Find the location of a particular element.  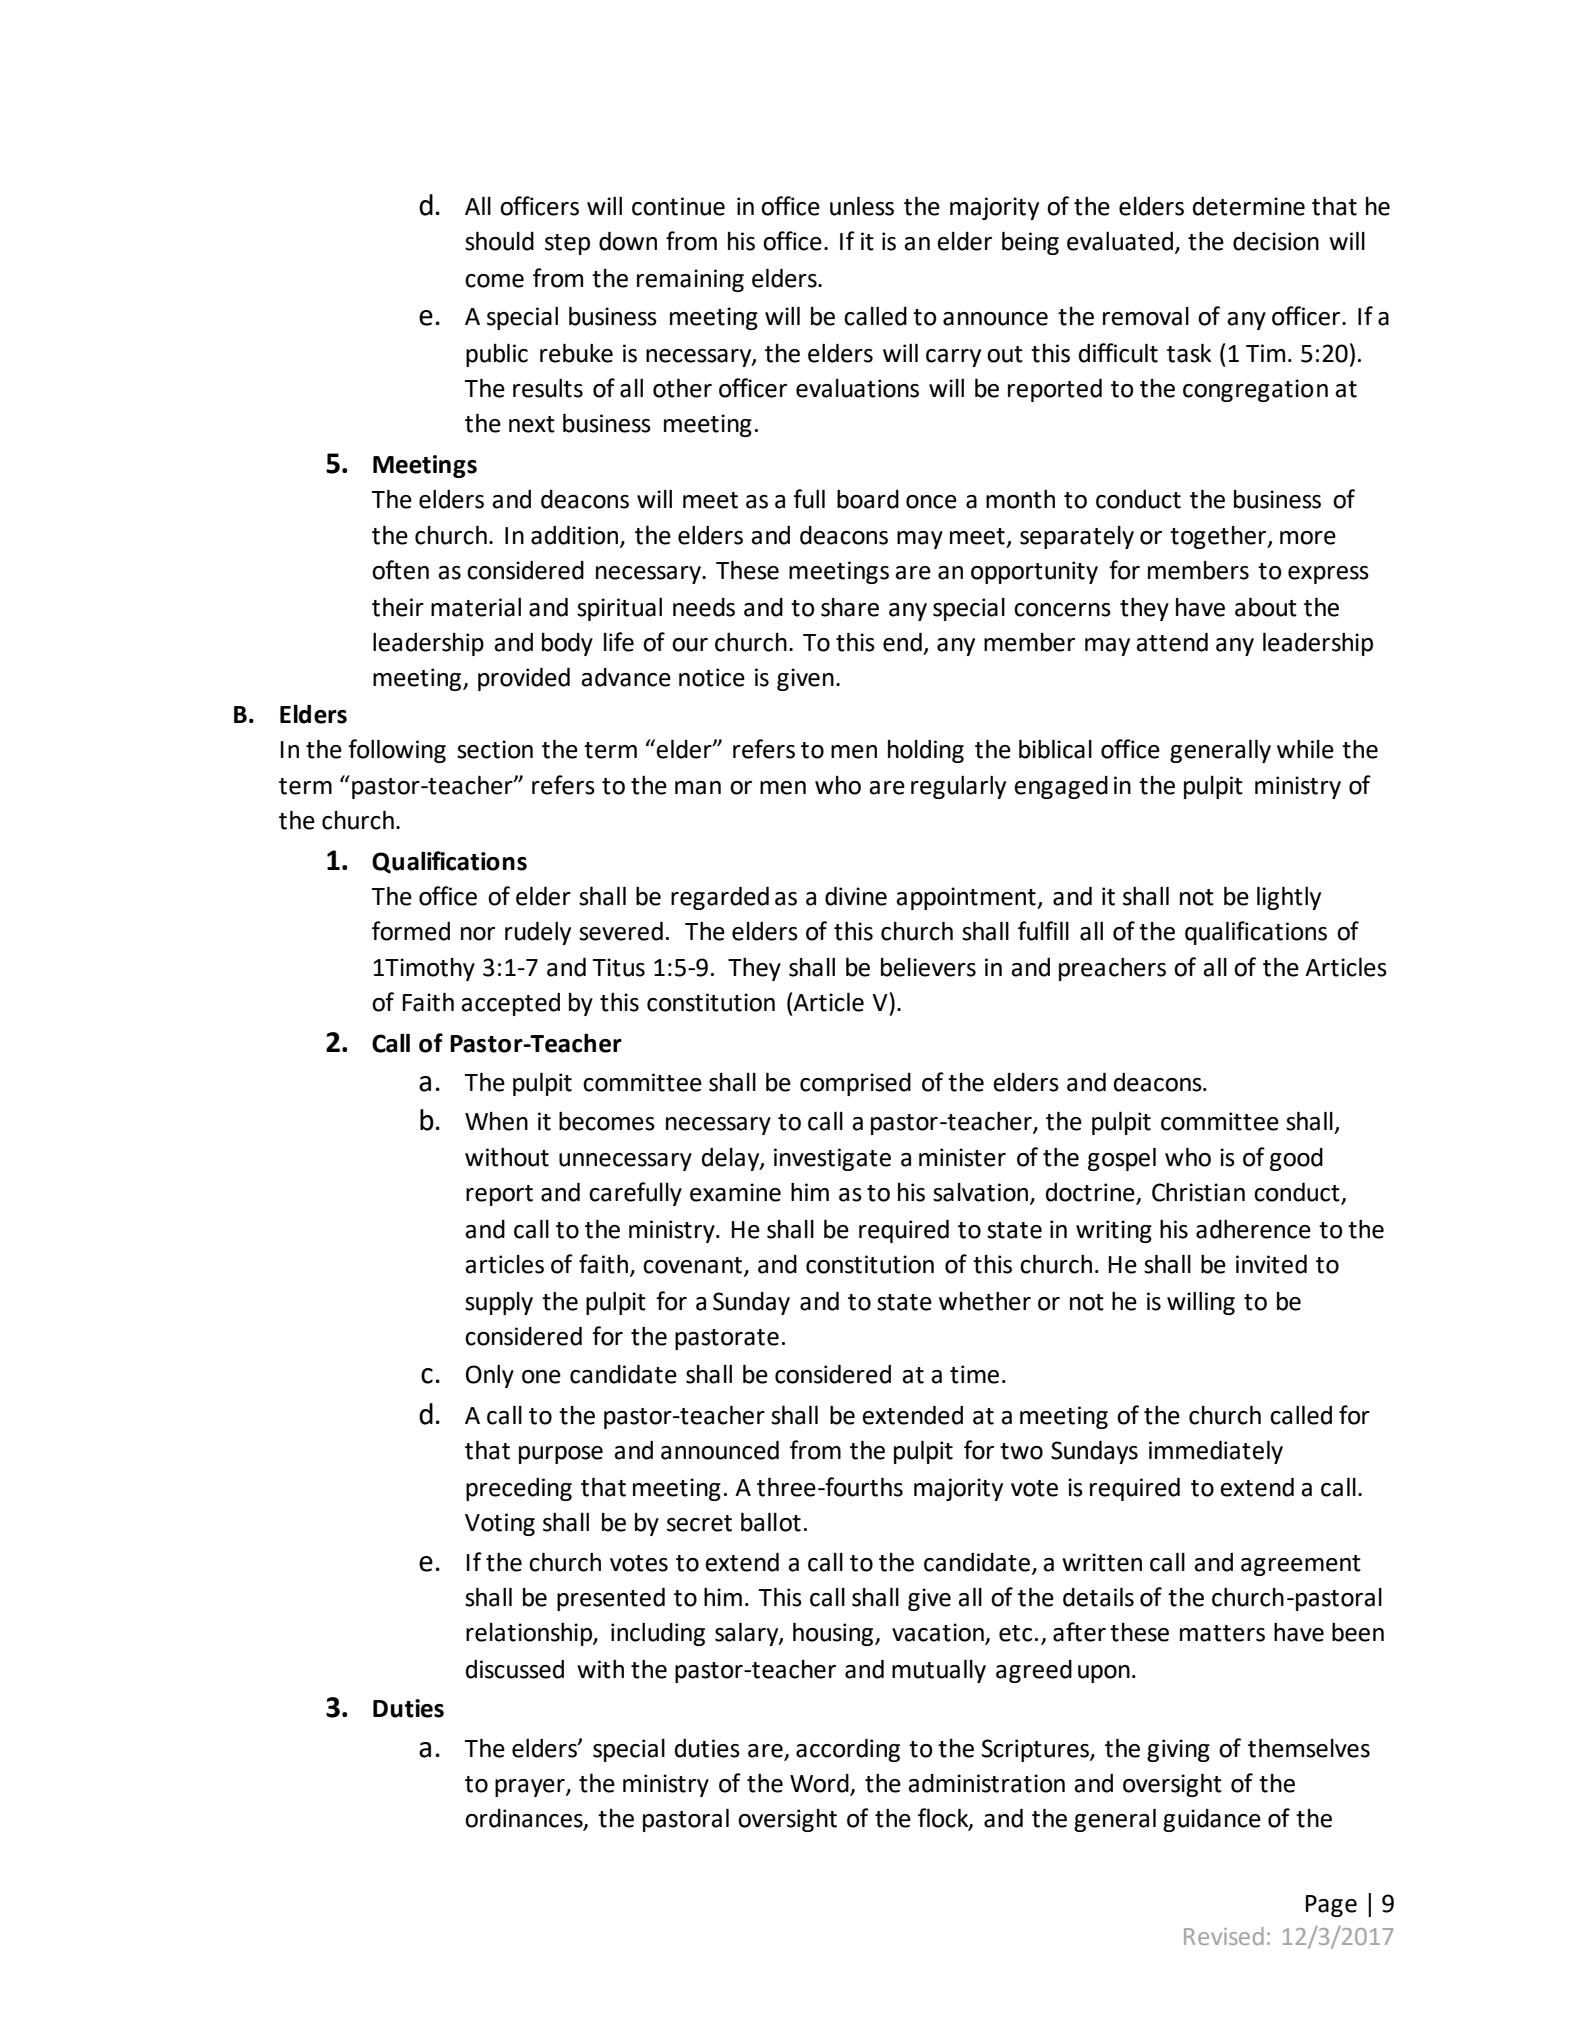

invited is located at coordinates (1271, 1264).
